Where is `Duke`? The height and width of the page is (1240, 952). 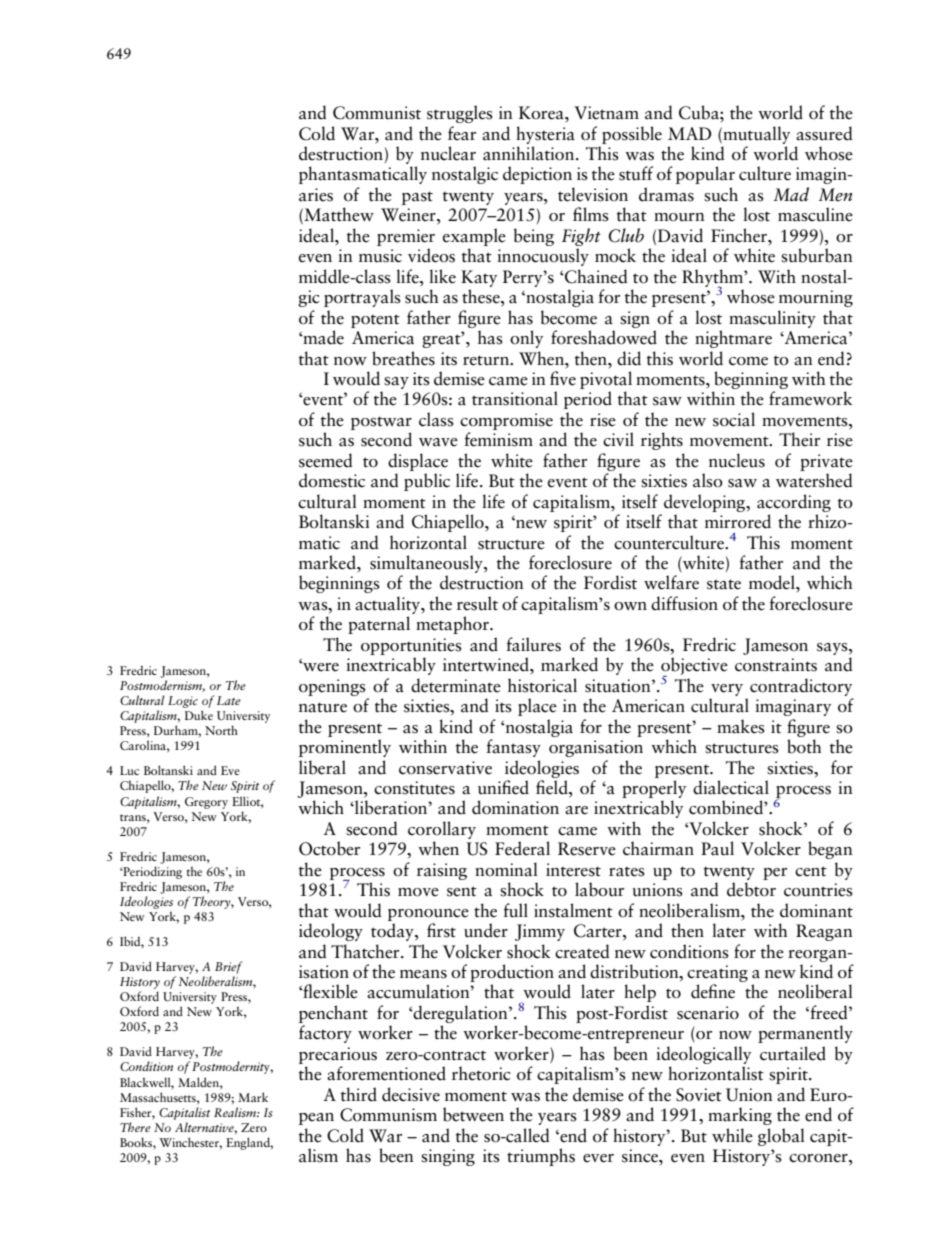 Duke is located at coordinates (199, 715).
